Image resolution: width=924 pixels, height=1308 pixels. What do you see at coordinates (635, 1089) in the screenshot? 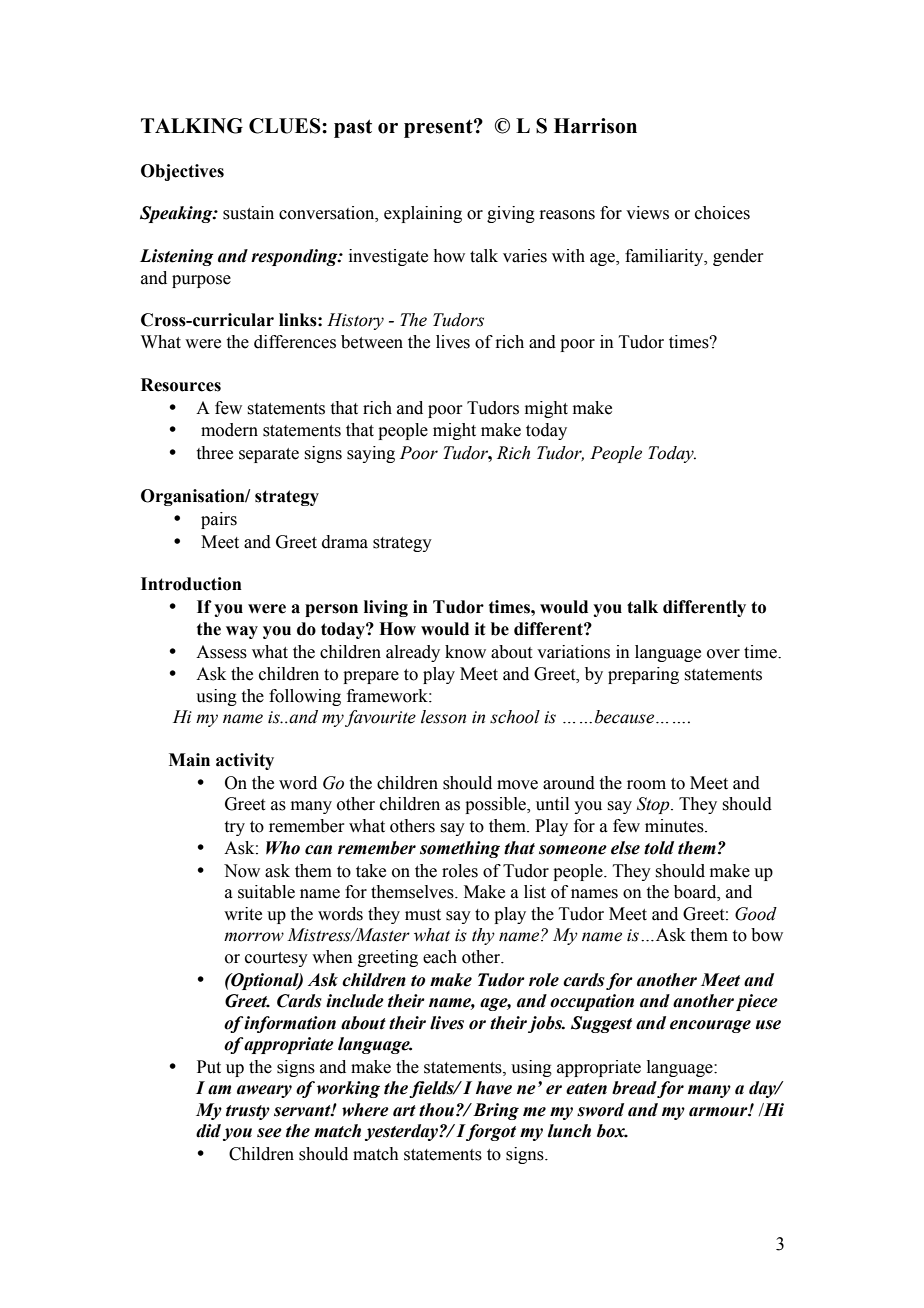
I see `bread` at bounding box center [635, 1089].
